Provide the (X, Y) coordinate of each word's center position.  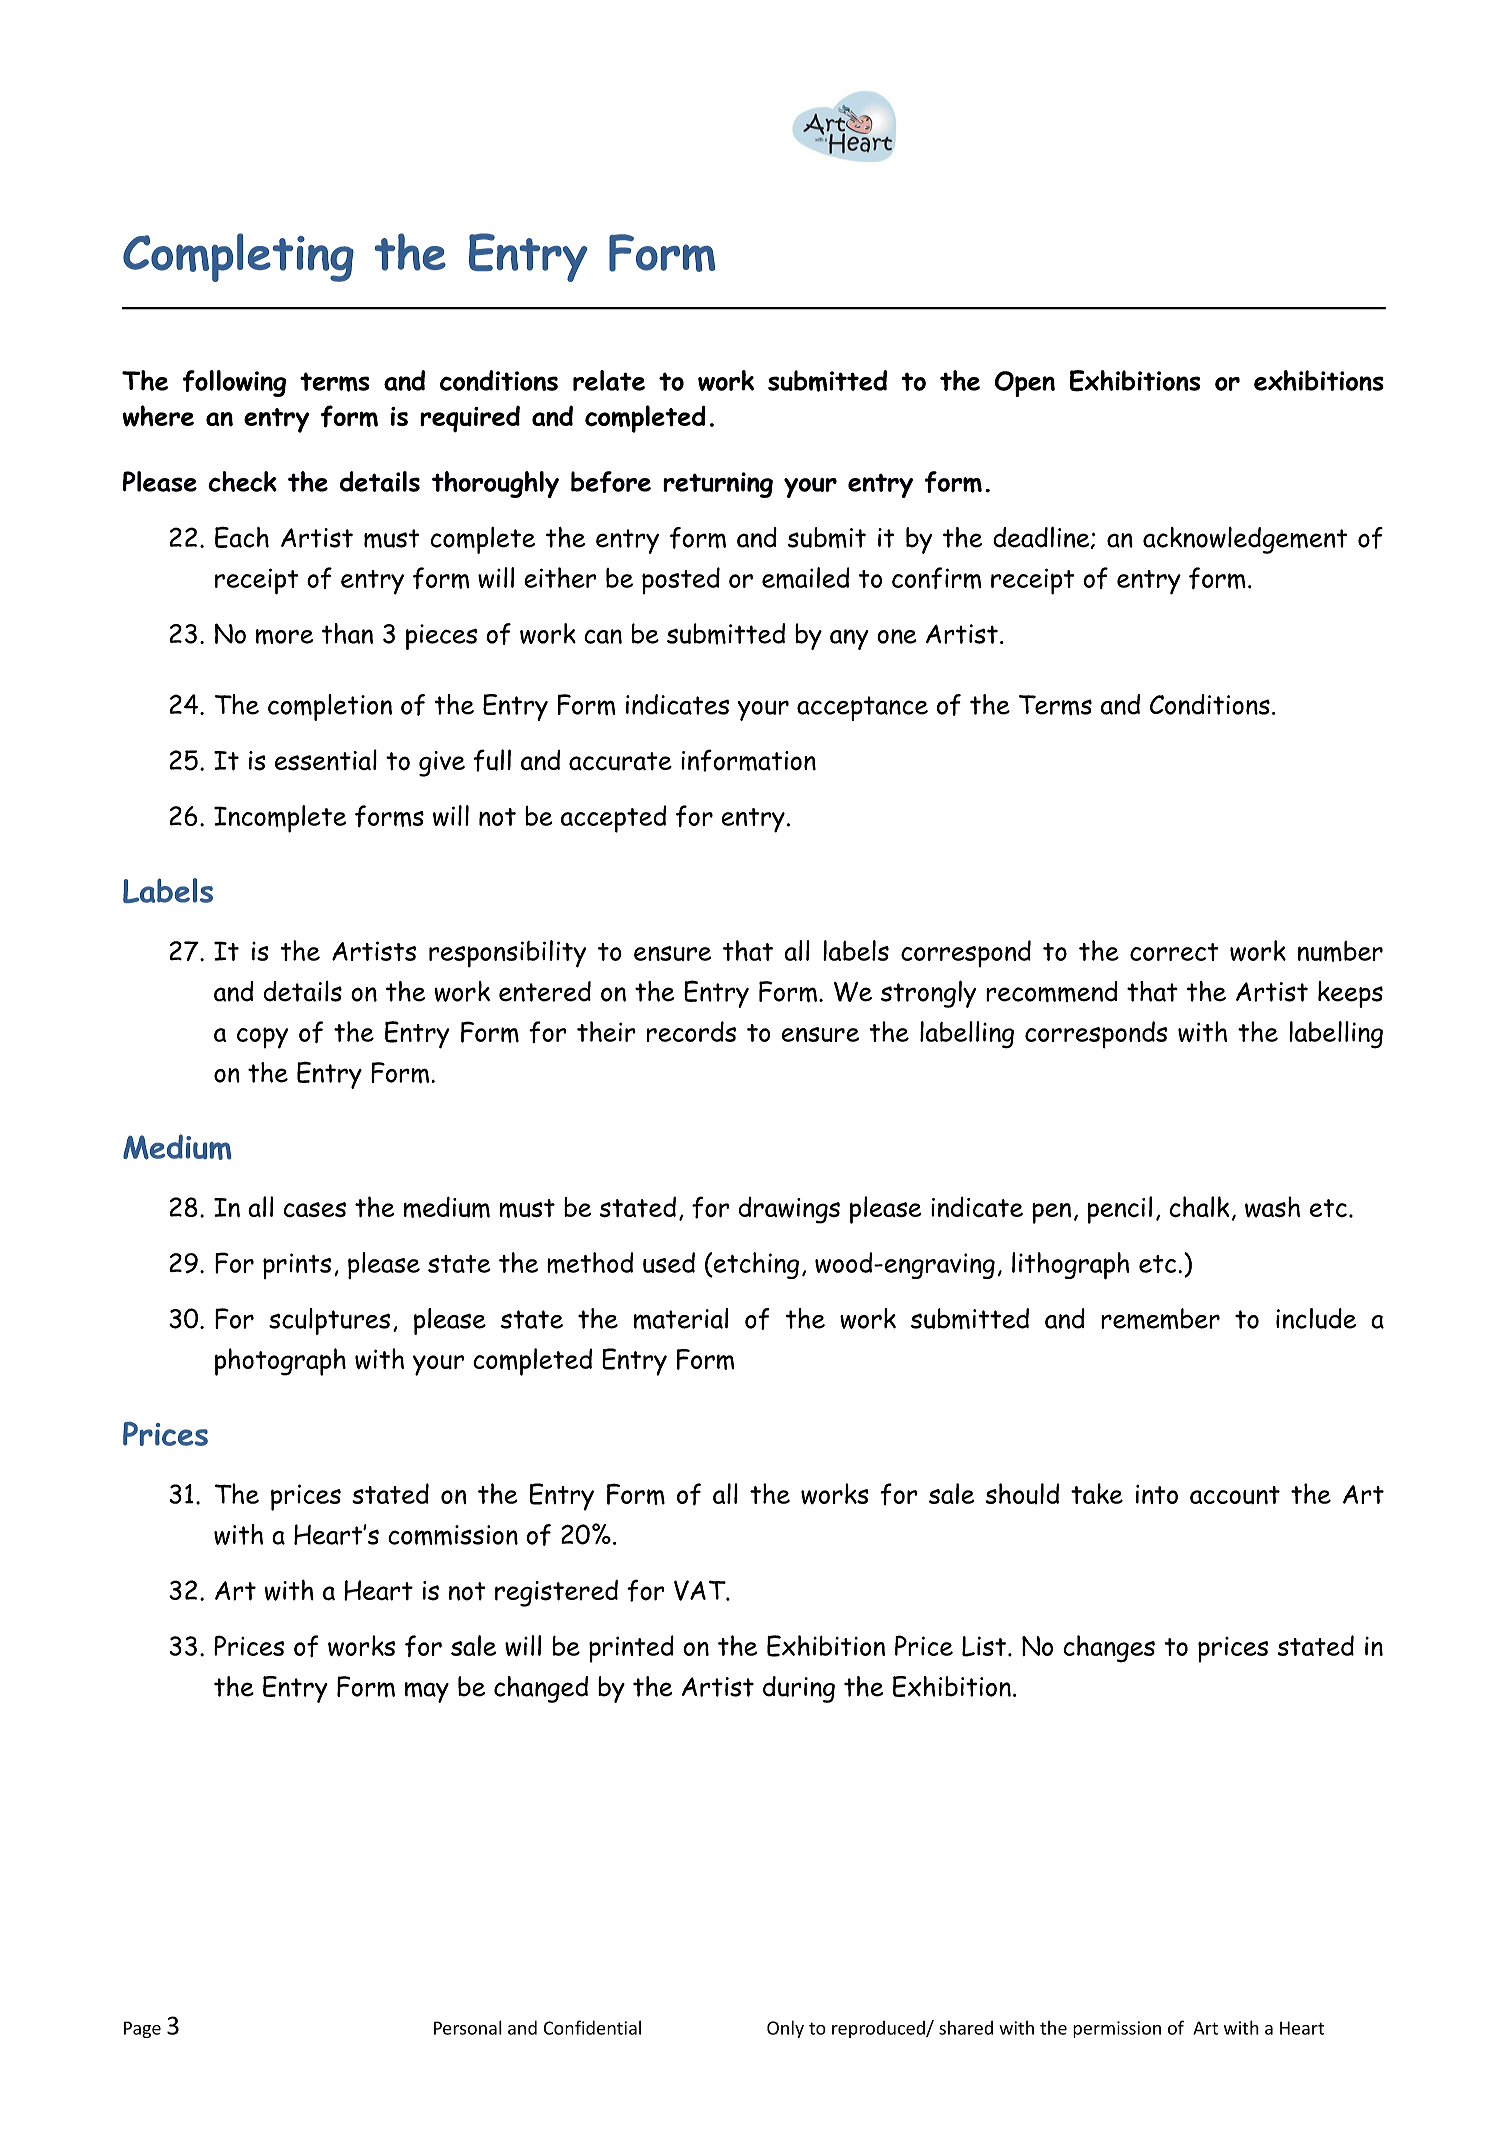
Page (142, 2029)
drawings (789, 1210)
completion (330, 707)
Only (785, 2029)
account (1235, 1495)
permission (1117, 2029)
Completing (238, 257)
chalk (1199, 1207)
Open (1025, 384)
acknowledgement (1245, 540)
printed (631, 1649)
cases (314, 1210)
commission (453, 1535)
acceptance (862, 708)
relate (609, 380)
